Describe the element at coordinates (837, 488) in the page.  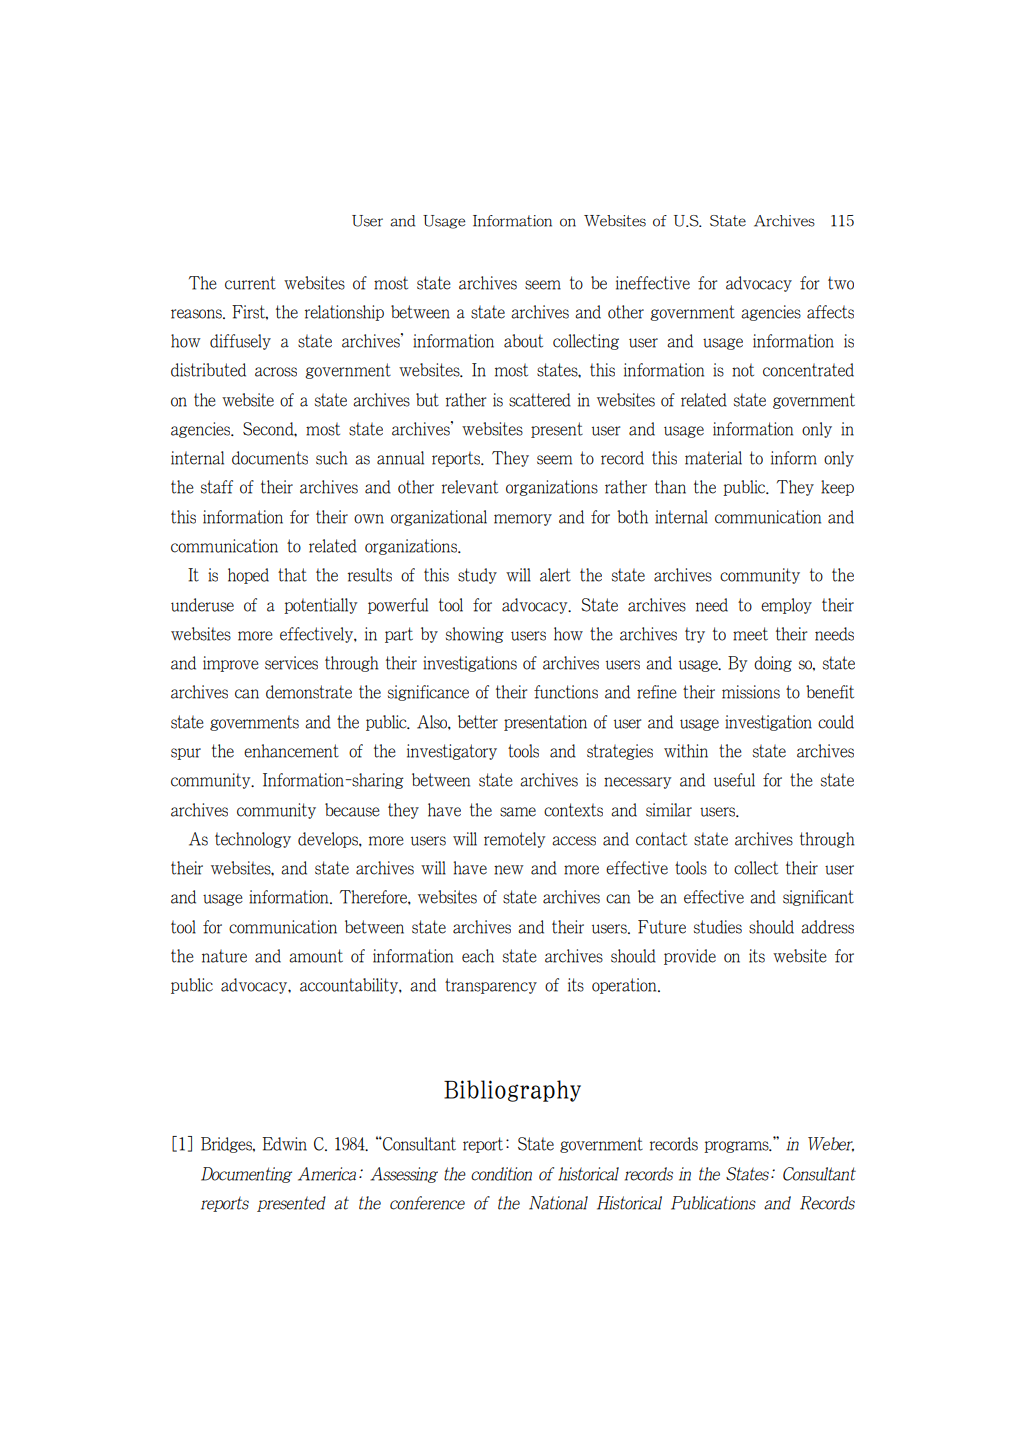
I see `keep` at that location.
